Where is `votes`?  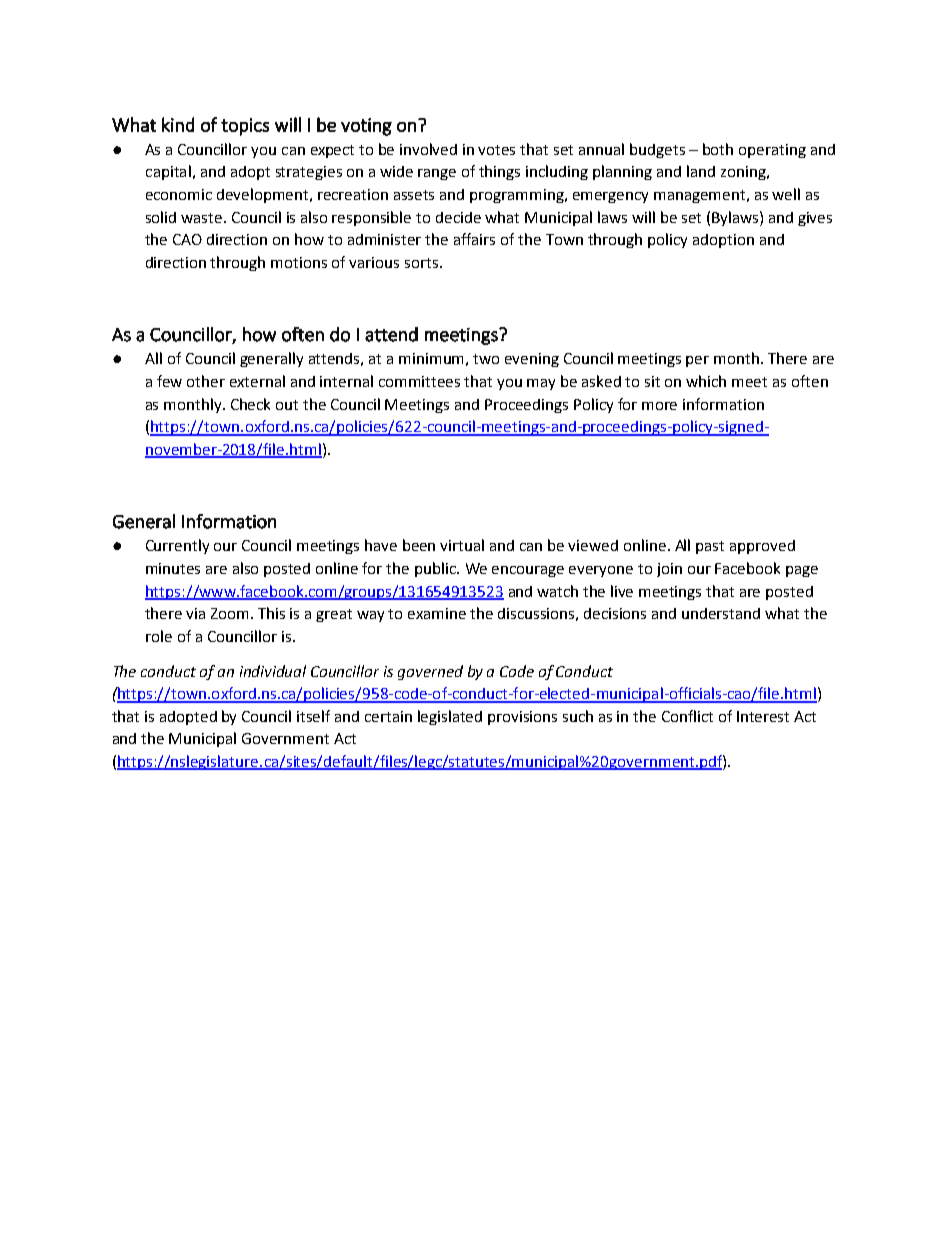 votes is located at coordinates (496, 150).
